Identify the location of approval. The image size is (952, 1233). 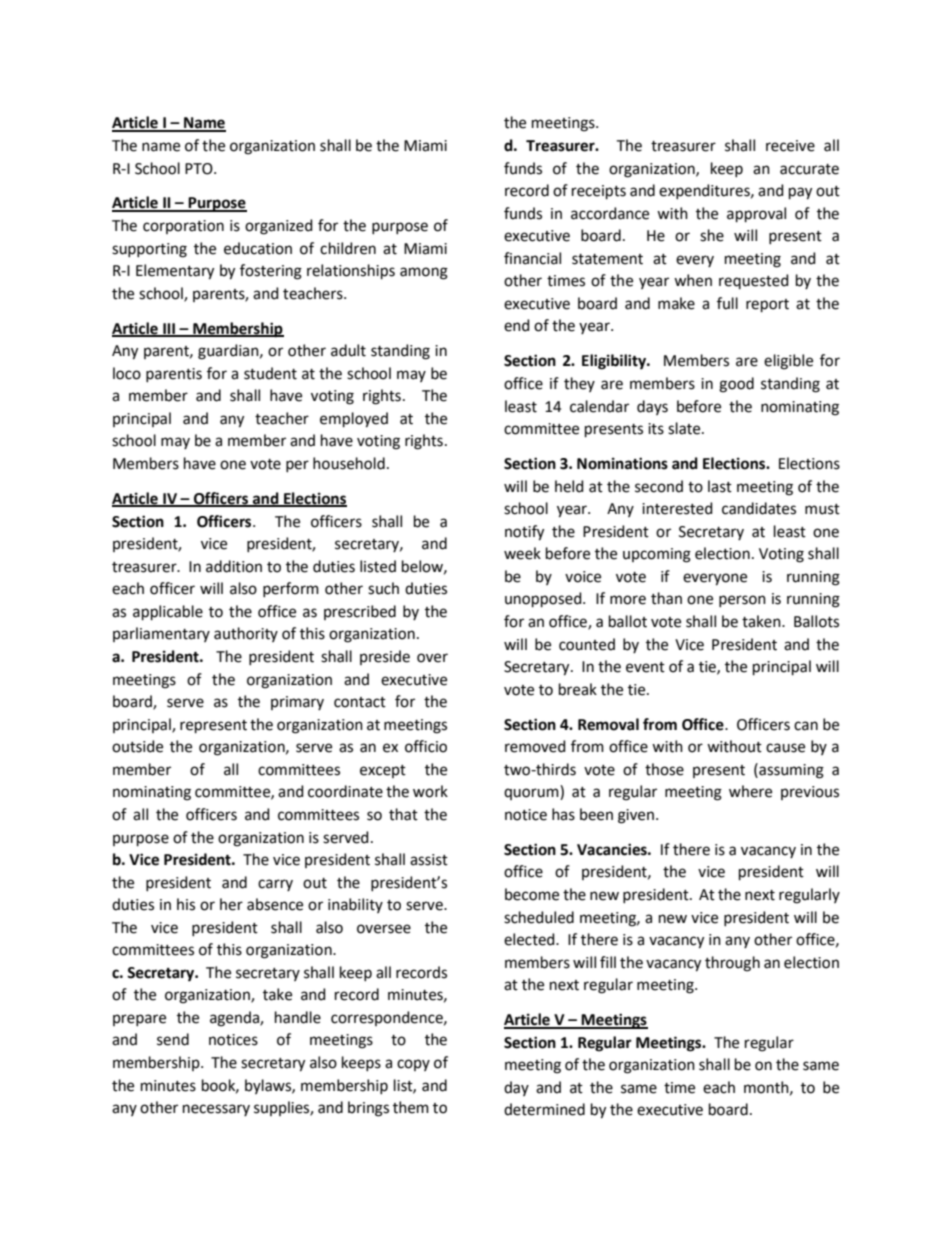
(756, 214).
